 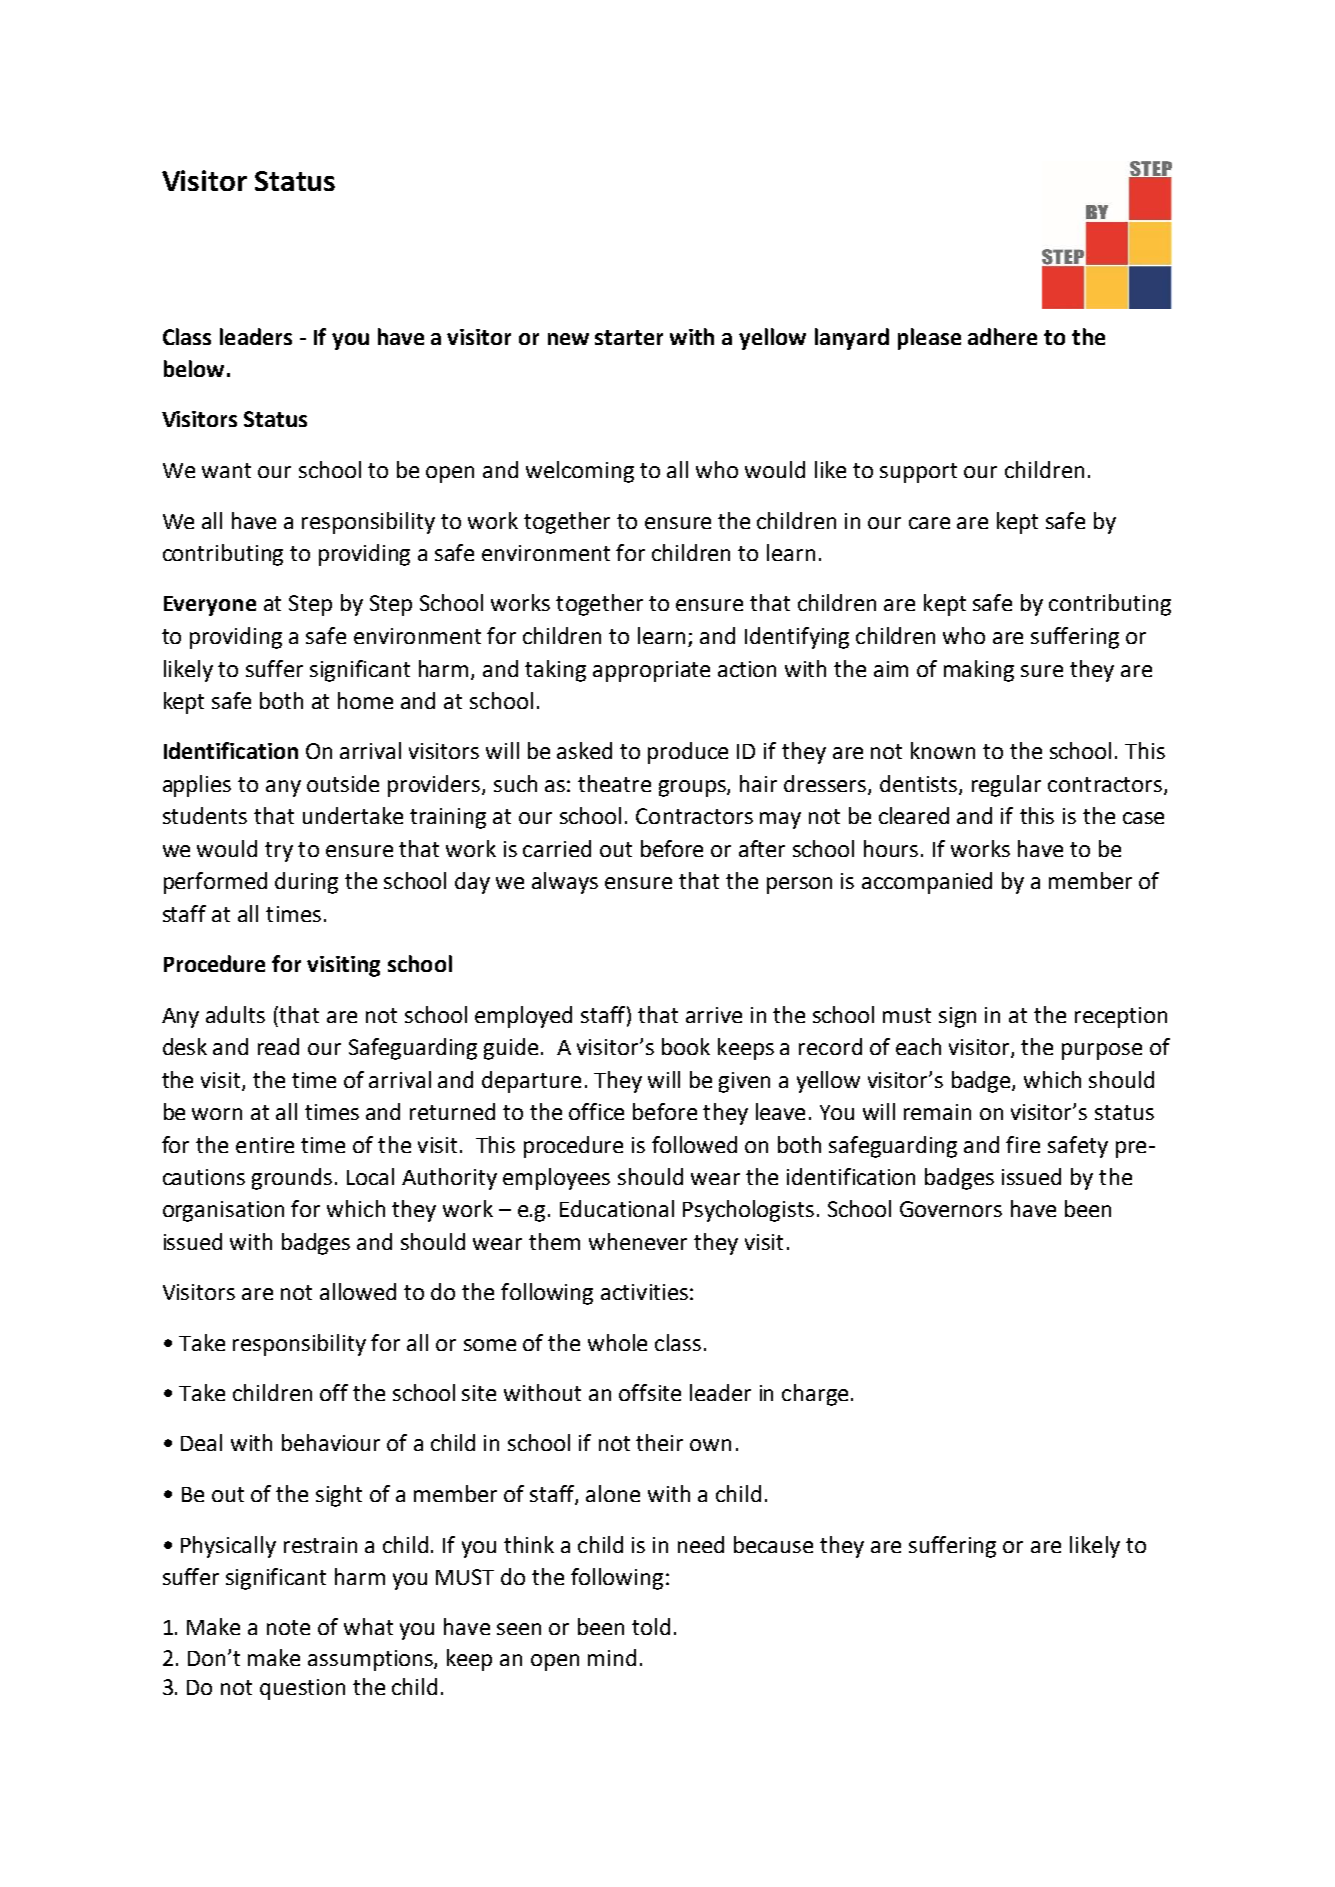 What do you see at coordinates (773, 1544) in the screenshot?
I see `because` at bounding box center [773, 1544].
